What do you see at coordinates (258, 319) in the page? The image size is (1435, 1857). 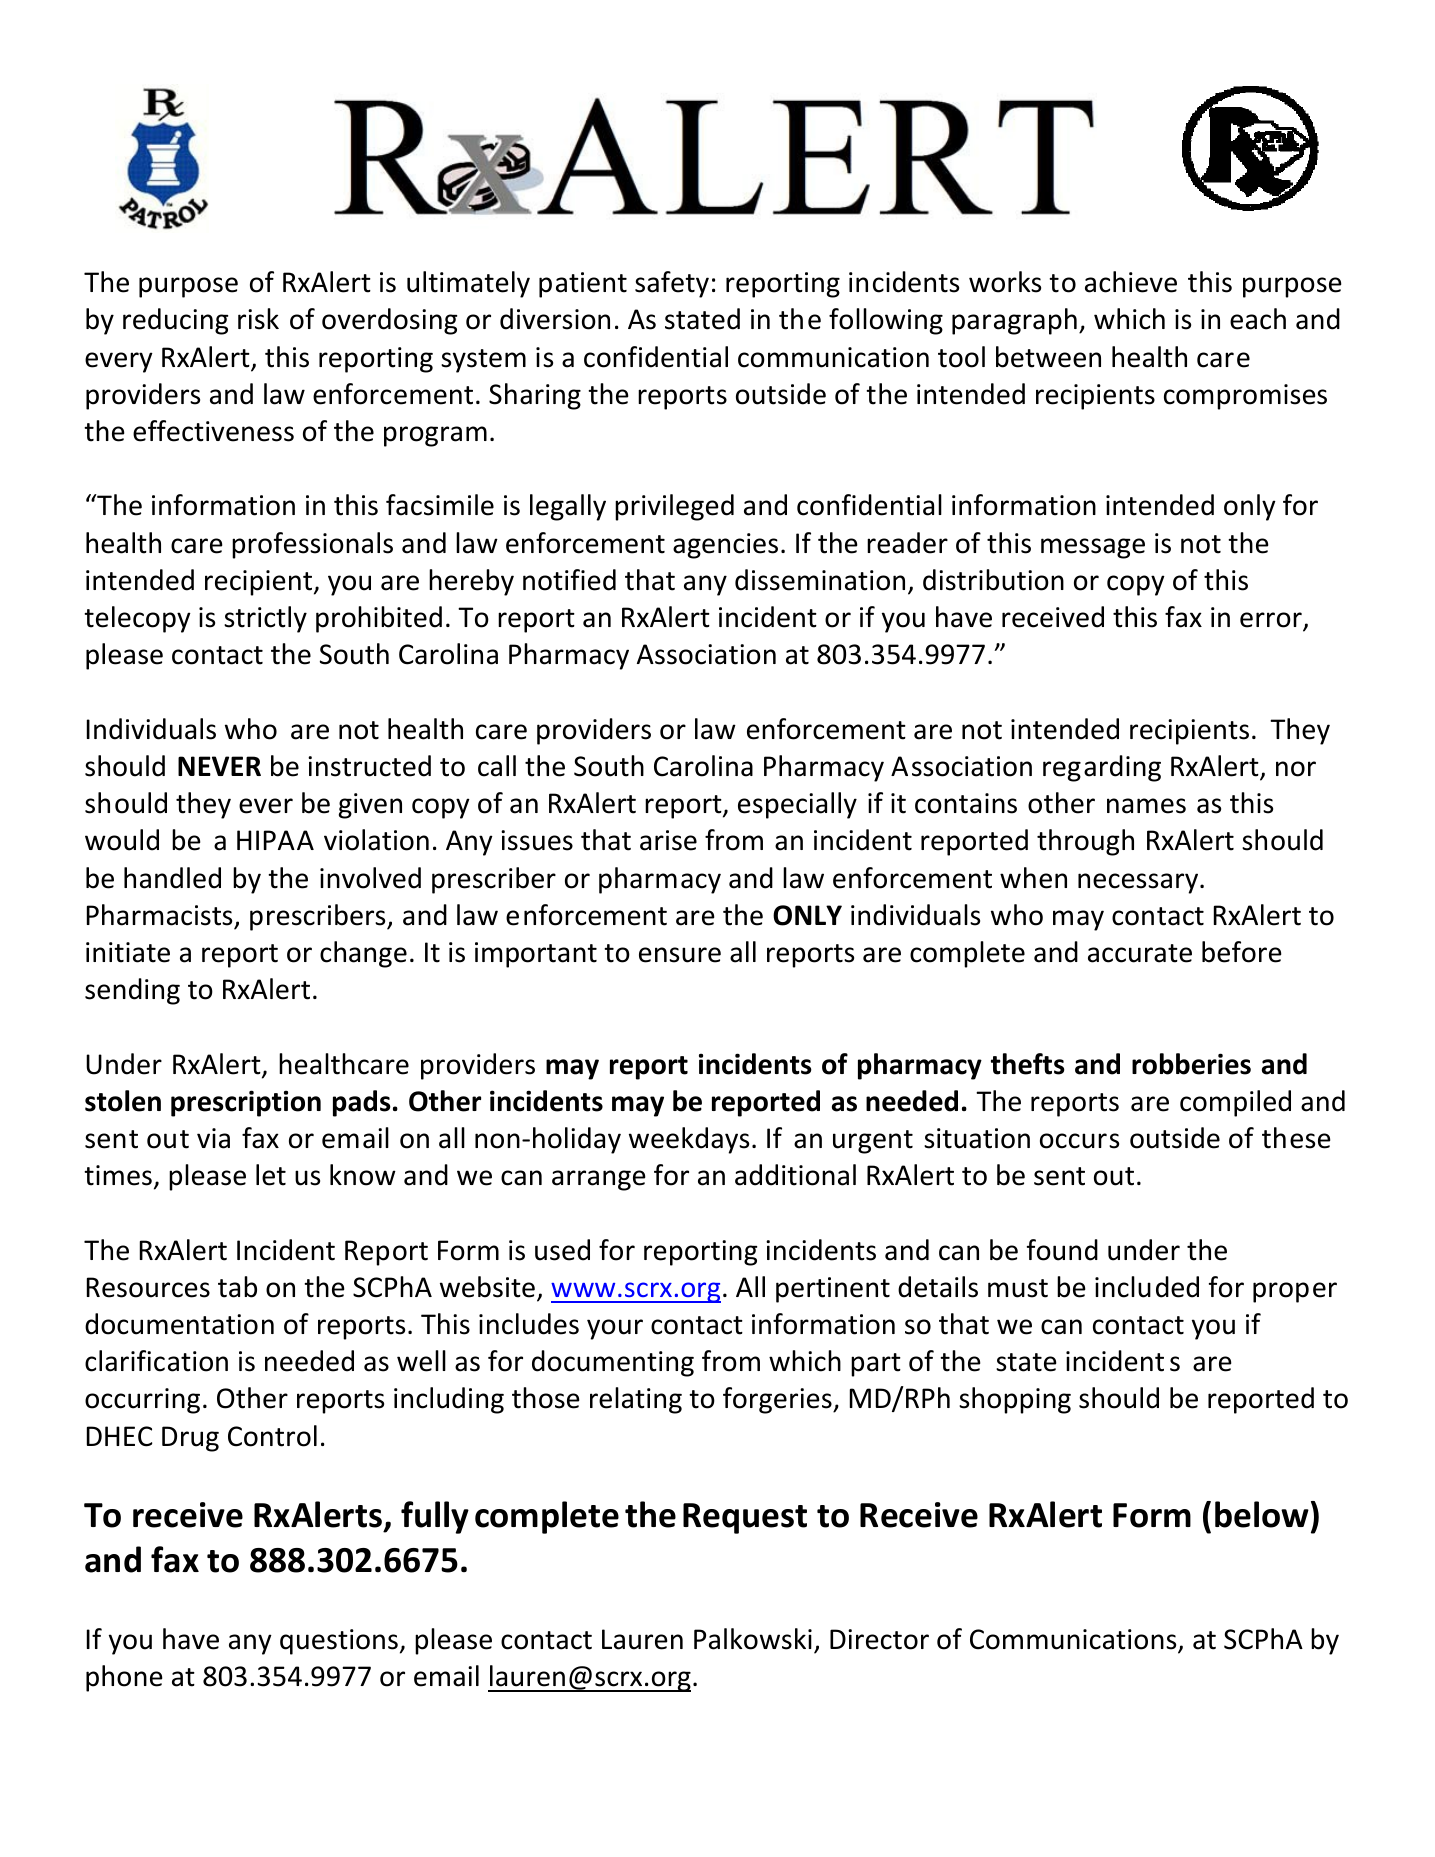 I see `risk` at bounding box center [258, 319].
